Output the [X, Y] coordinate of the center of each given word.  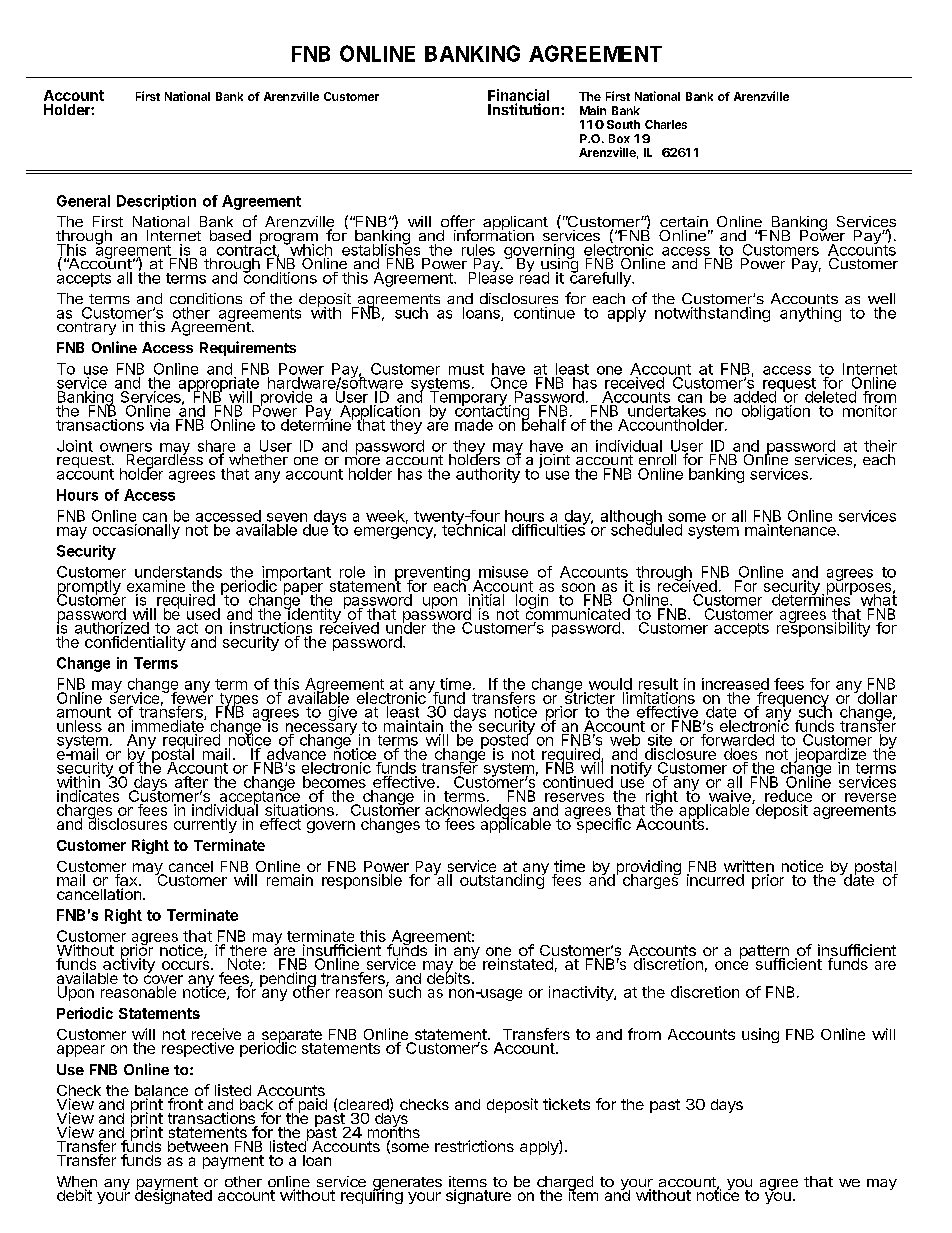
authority [488, 475]
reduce [788, 796]
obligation [776, 412]
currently [205, 825]
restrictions [474, 1146]
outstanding [503, 880]
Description [156, 202]
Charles [666, 124]
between [198, 1146]
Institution [525, 109]
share [216, 447]
